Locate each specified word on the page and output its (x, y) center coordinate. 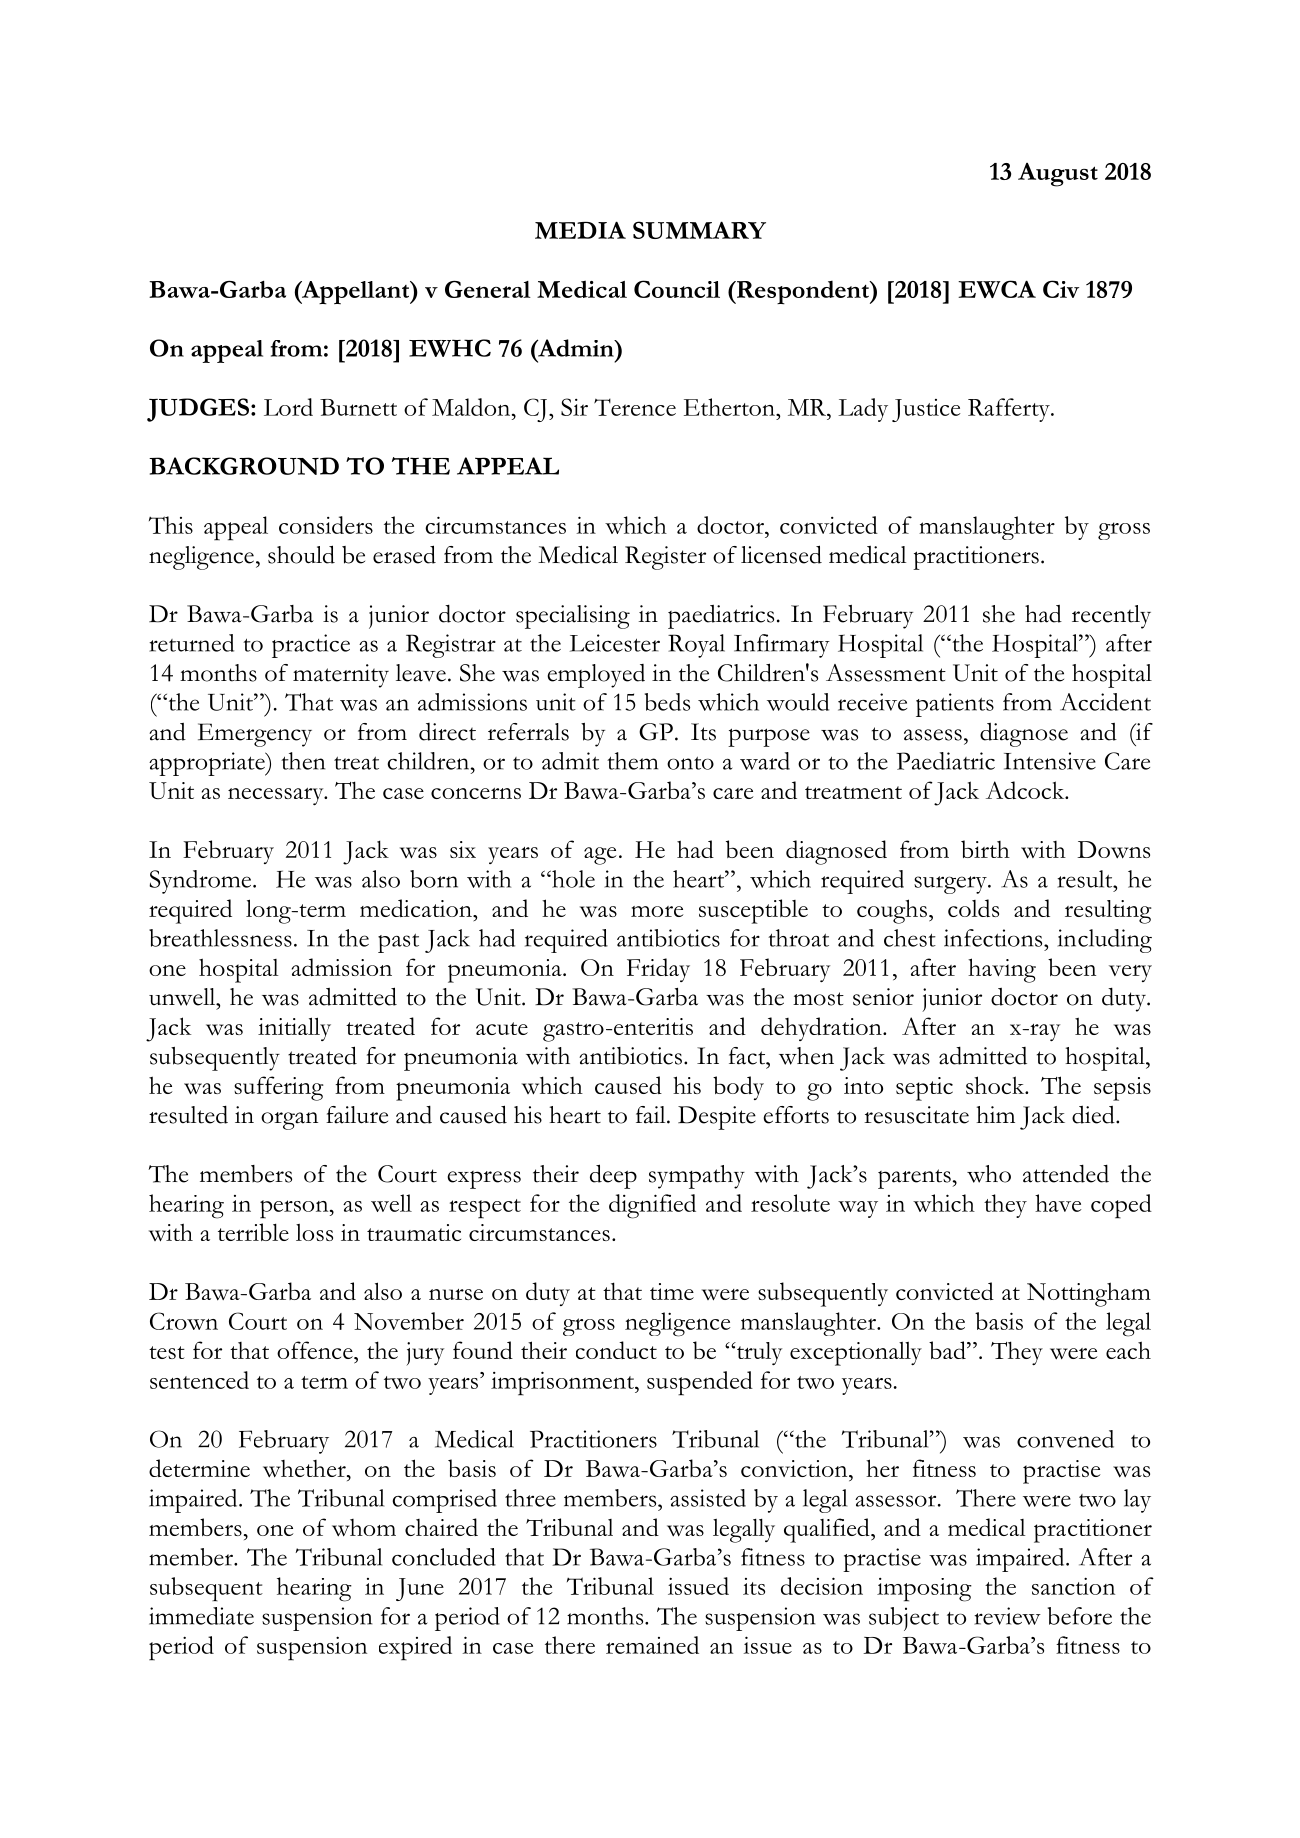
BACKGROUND (244, 466)
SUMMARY (699, 230)
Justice (926, 410)
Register (665, 558)
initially (294, 1029)
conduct (616, 1350)
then (303, 761)
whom (364, 1528)
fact (748, 1056)
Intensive (1050, 761)
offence (316, 1350)
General (488, 289)
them (632, 761)
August (1058, 175)
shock (996, 1085)
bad (948, 1350)
